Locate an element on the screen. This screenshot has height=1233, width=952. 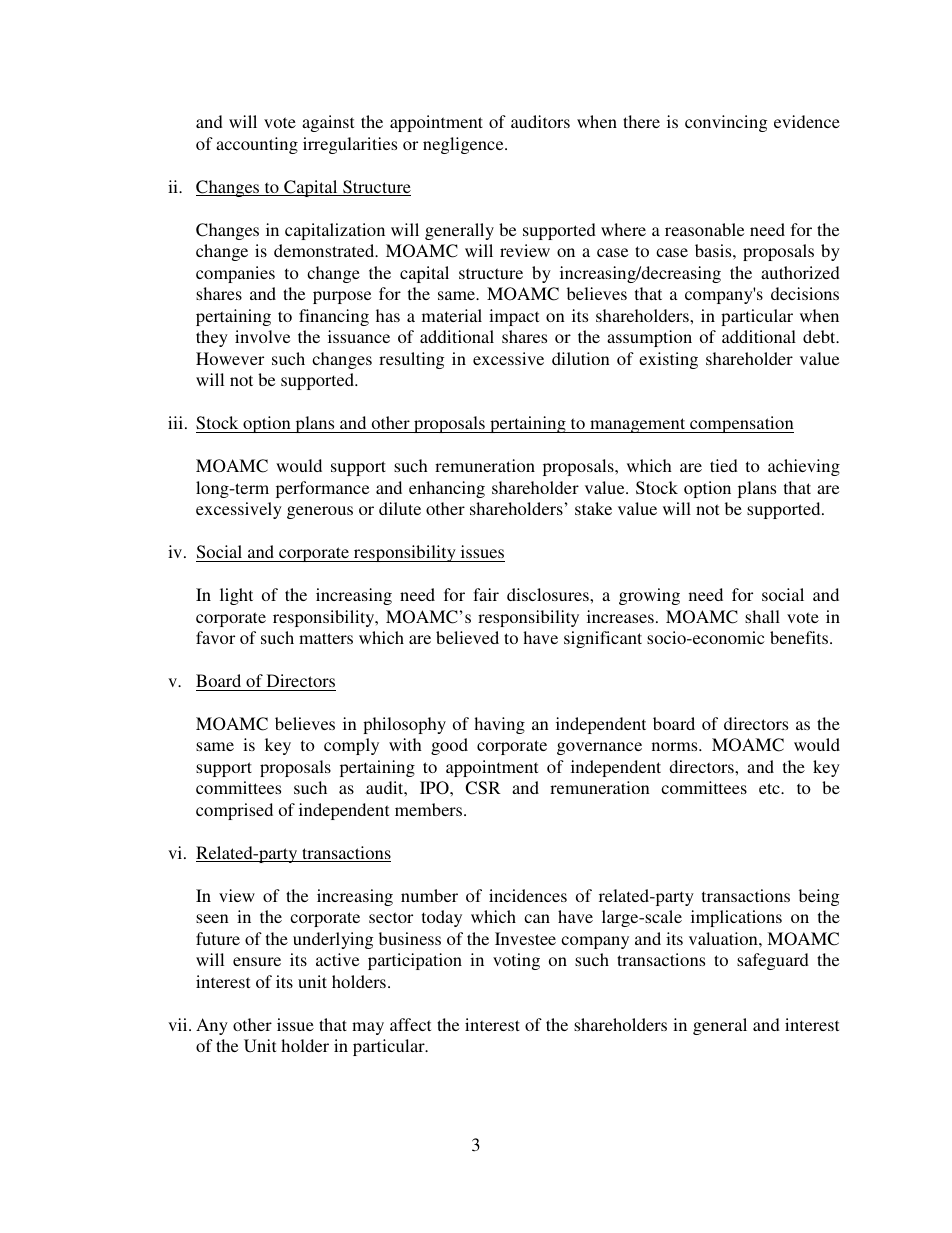
voting is located at coordinates (516, 961).
